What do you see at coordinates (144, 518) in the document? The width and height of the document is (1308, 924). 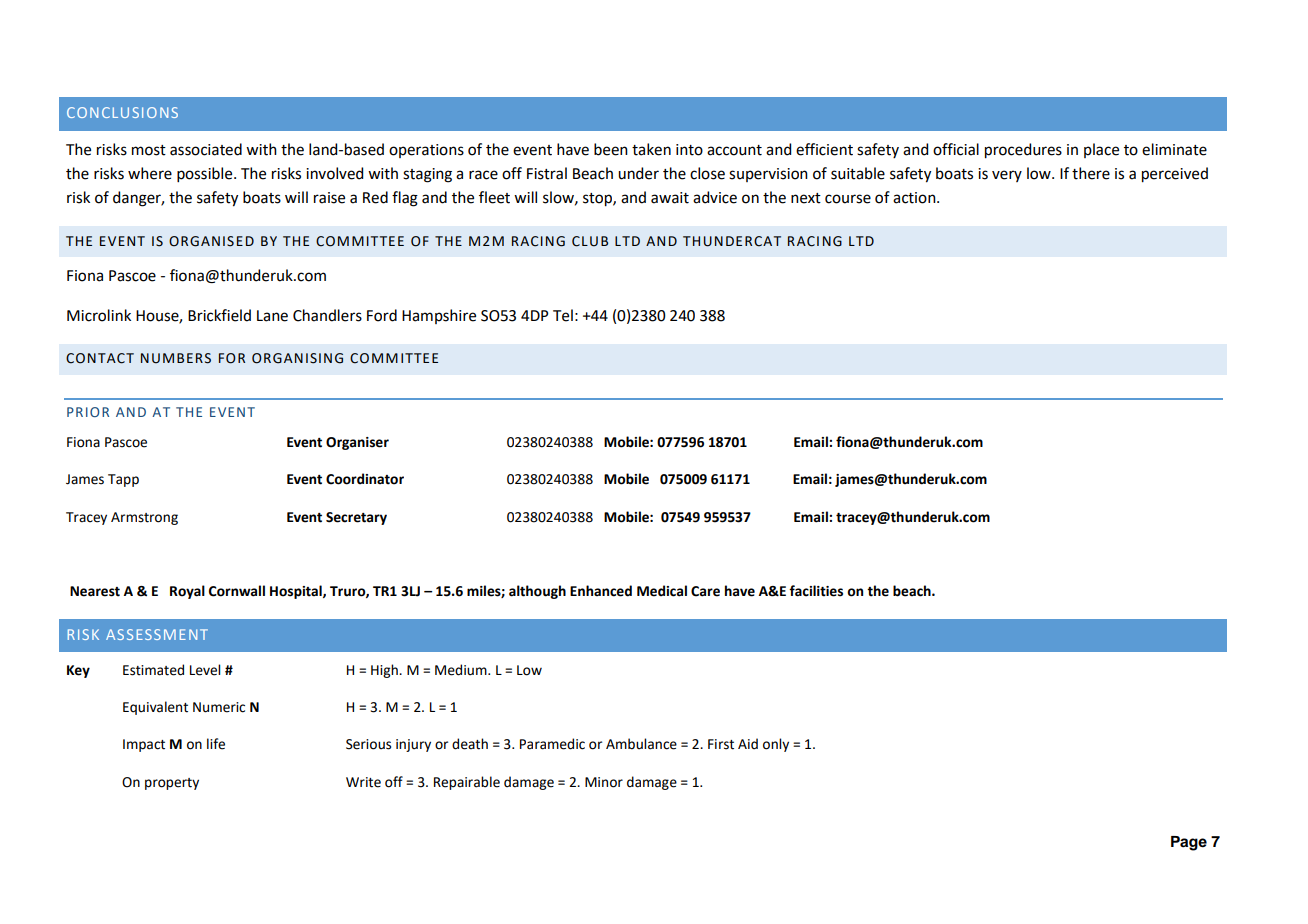 I see `Armstrong` at bounding box center [144, 518].
